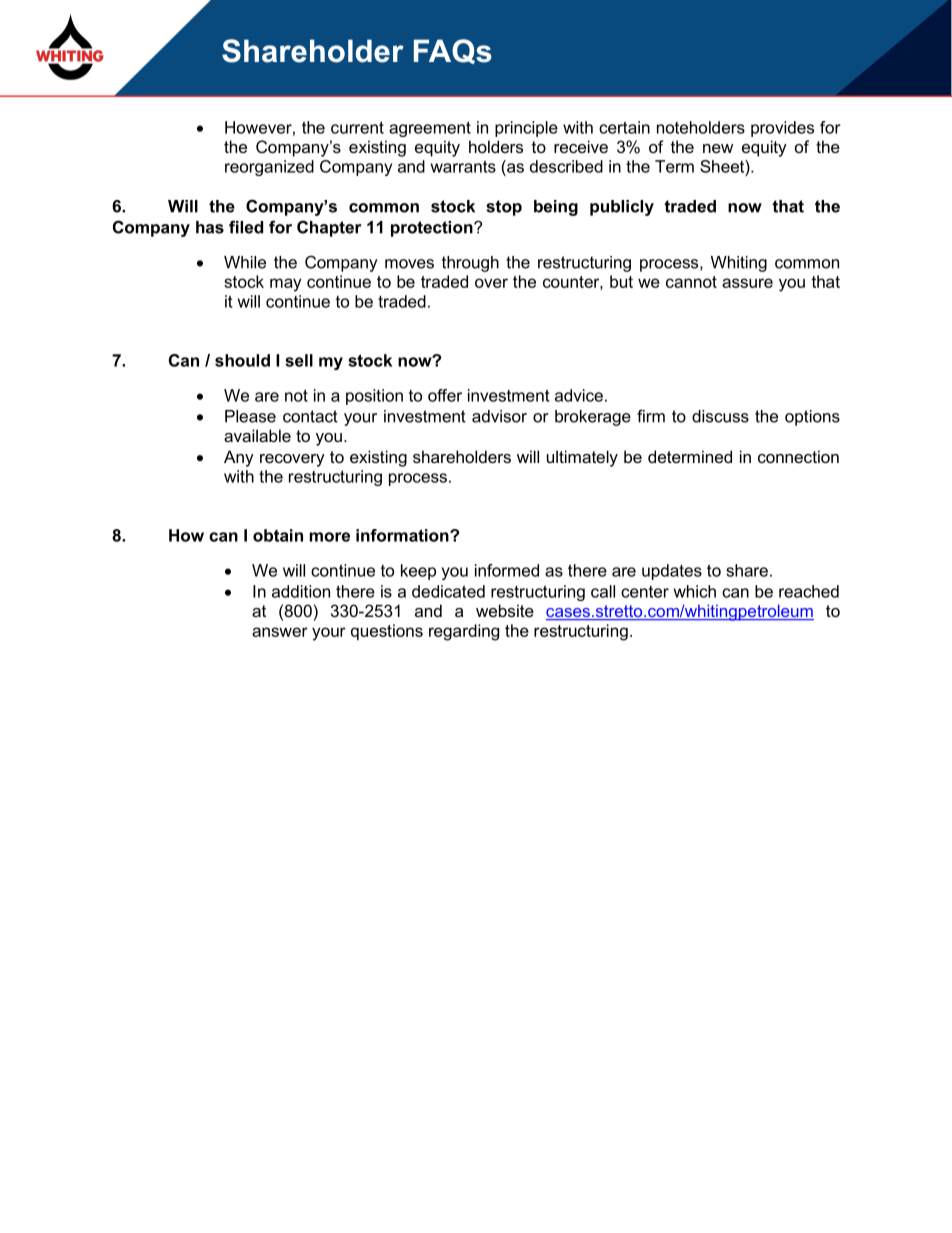  What do you see at coordinates (257, 435) in the page?
I see `available` at bounding box center [257, 435].
